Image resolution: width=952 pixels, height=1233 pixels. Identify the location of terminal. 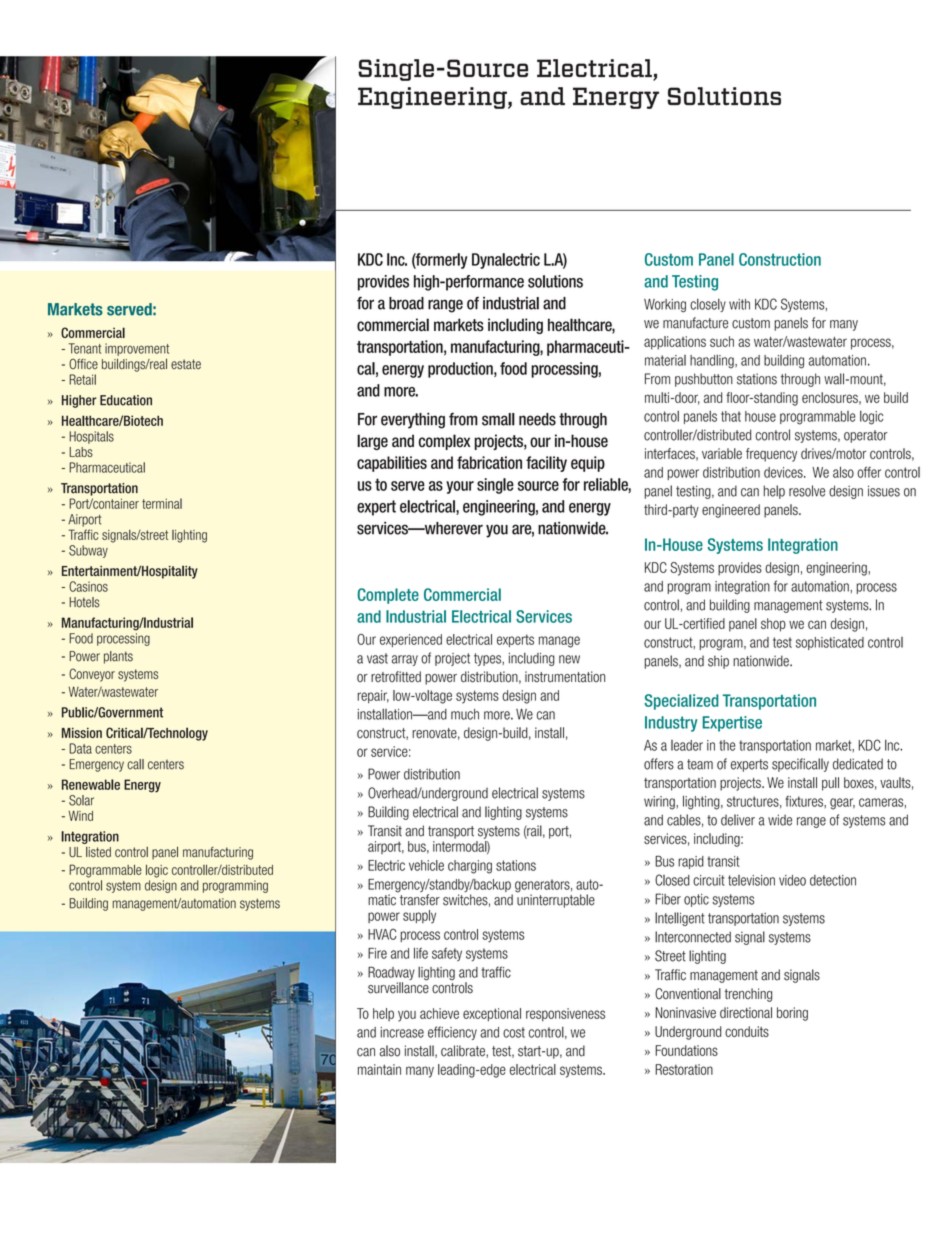
(162, 503).
